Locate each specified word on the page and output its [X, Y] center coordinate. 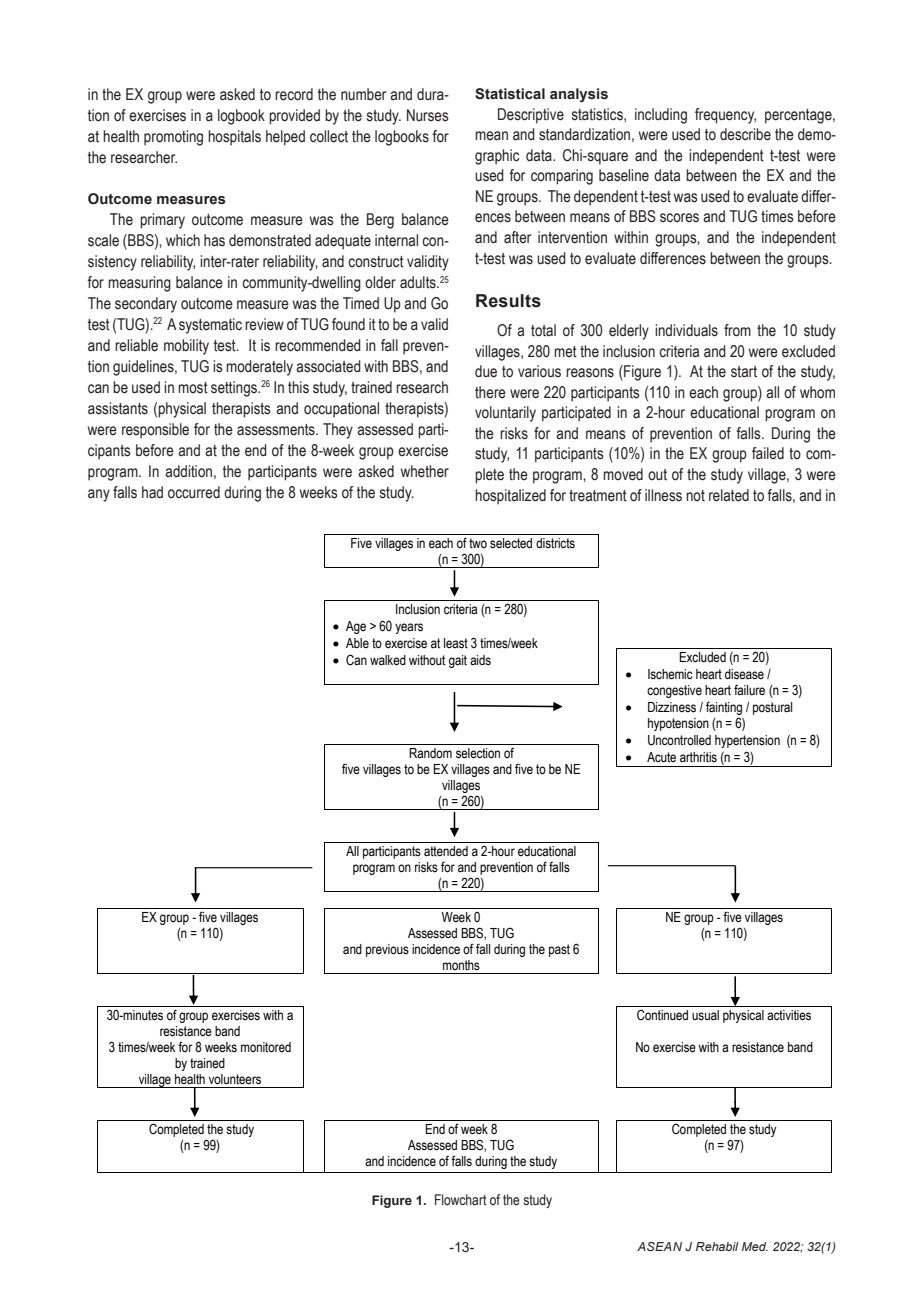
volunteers [235, 1079]
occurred [194, 492]
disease [744, 674]
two [478, 543]
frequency [725, 116]
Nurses [428, 115]
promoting [173, 138]
